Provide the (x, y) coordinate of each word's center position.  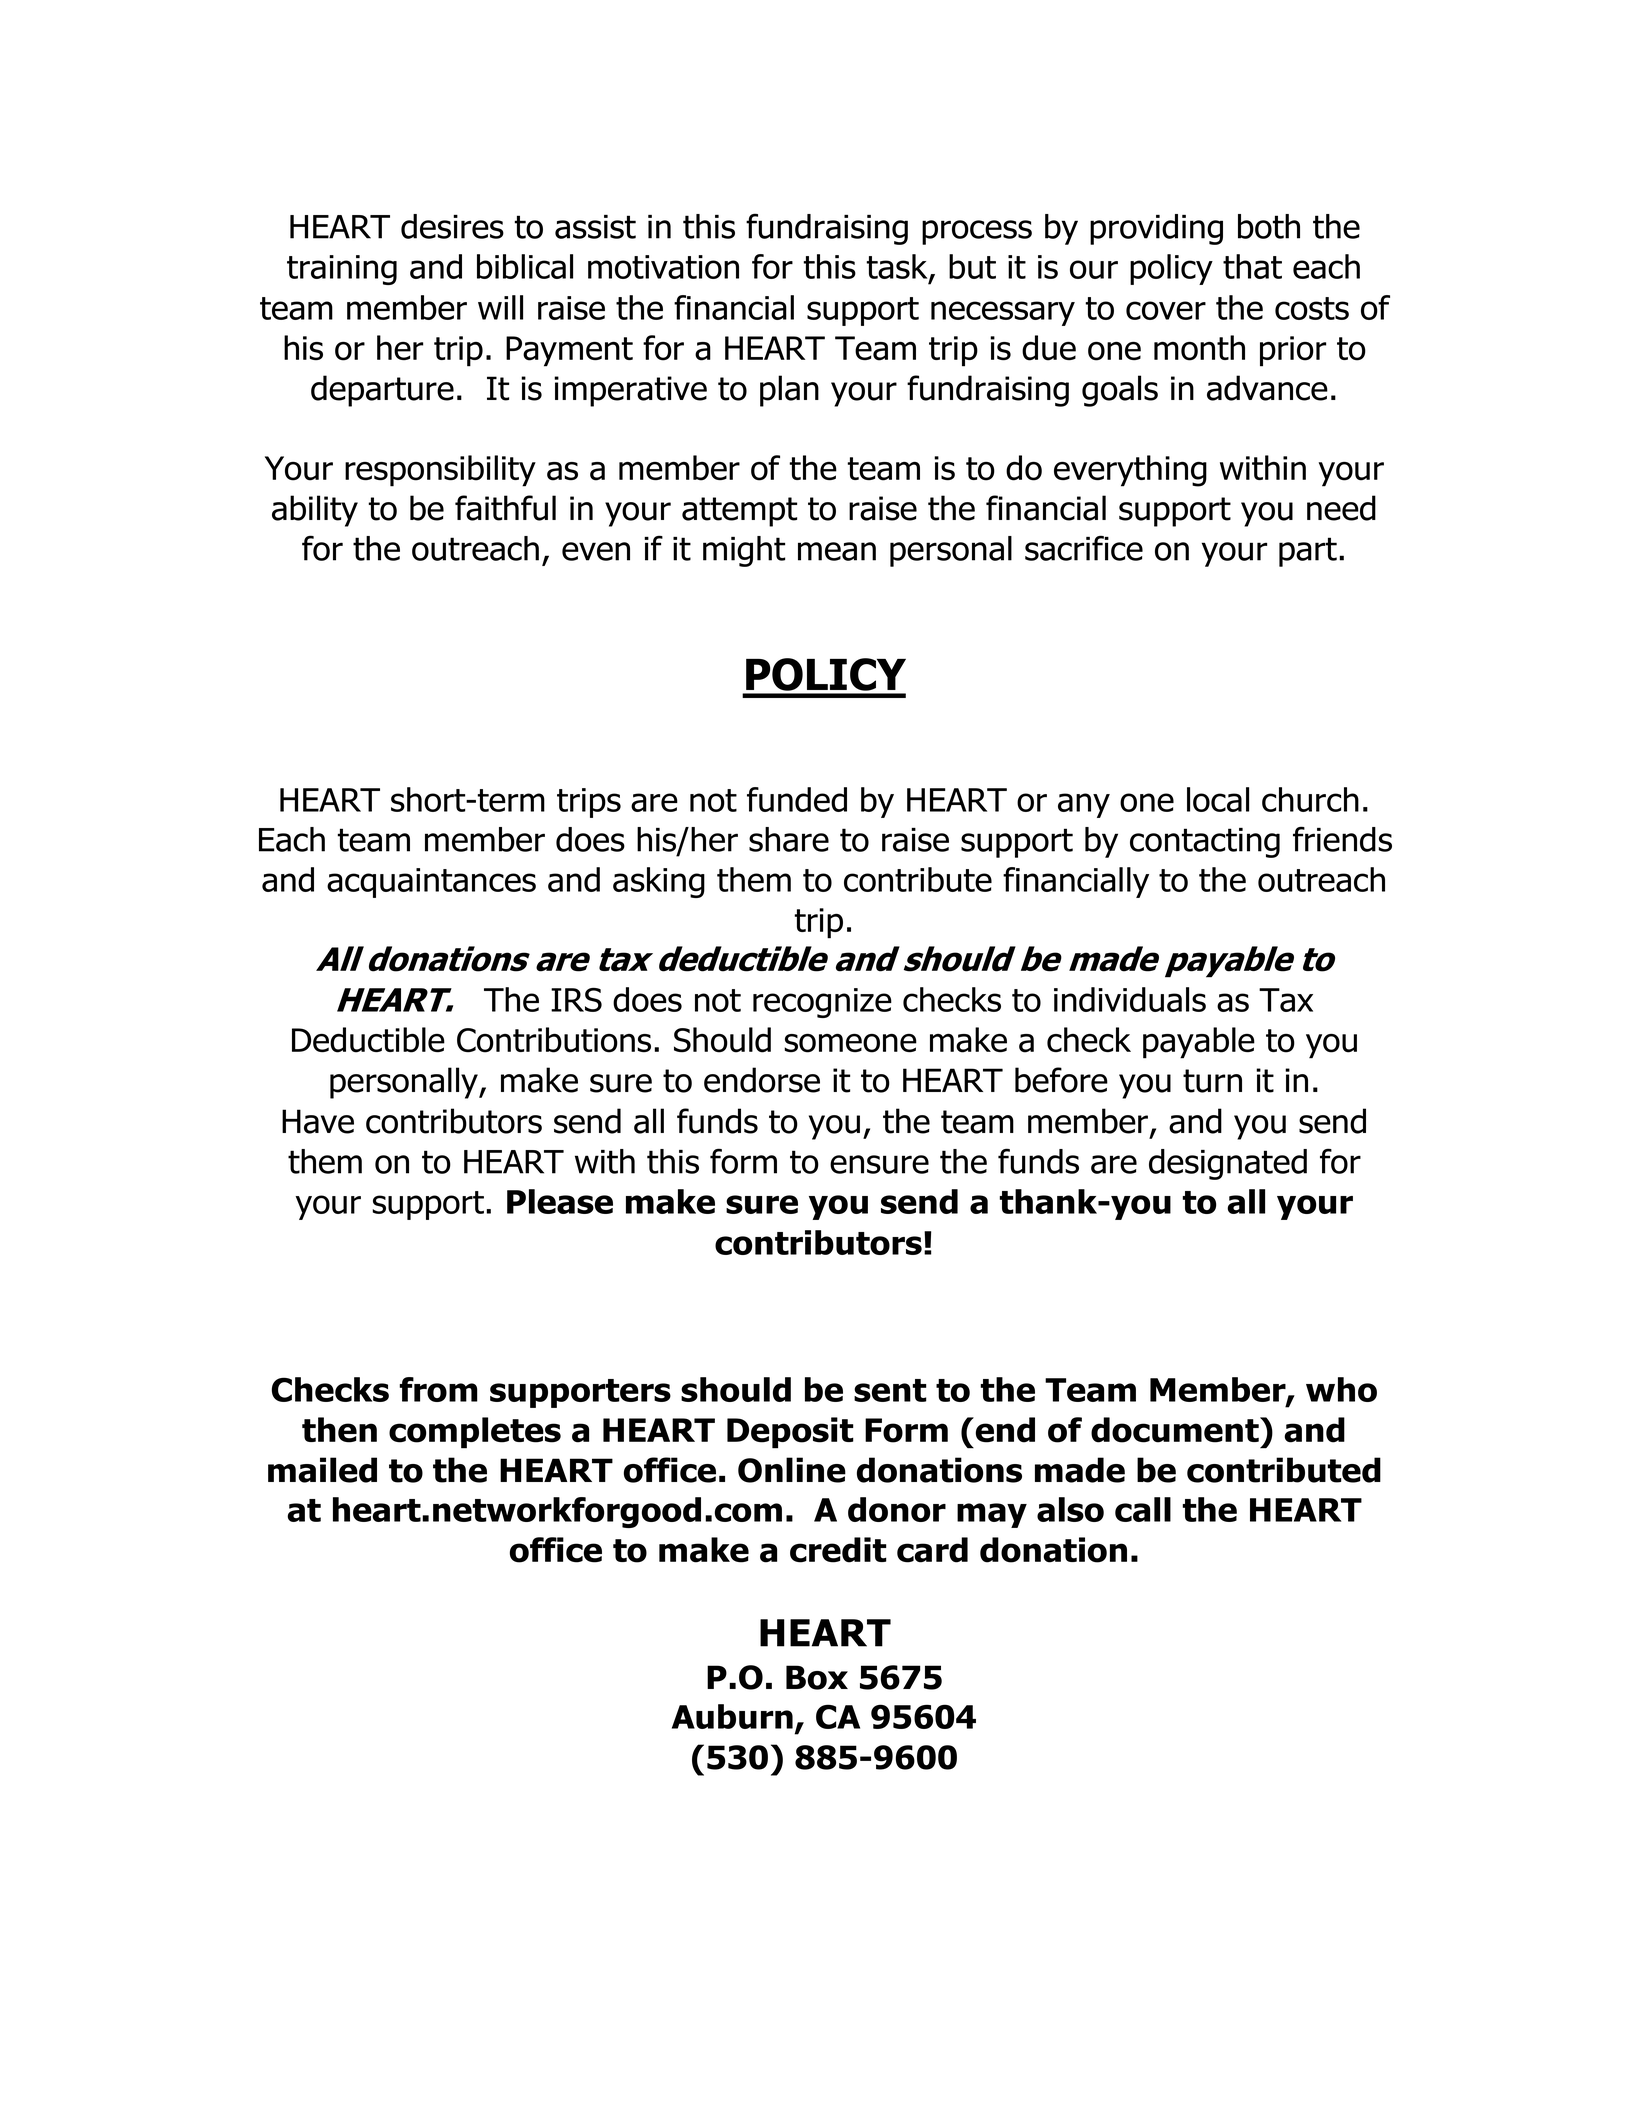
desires (452, 226)
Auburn (732, 1716)
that (1252, 266)
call (1143, 1509)
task (898, 268)
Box (817, 1677)
